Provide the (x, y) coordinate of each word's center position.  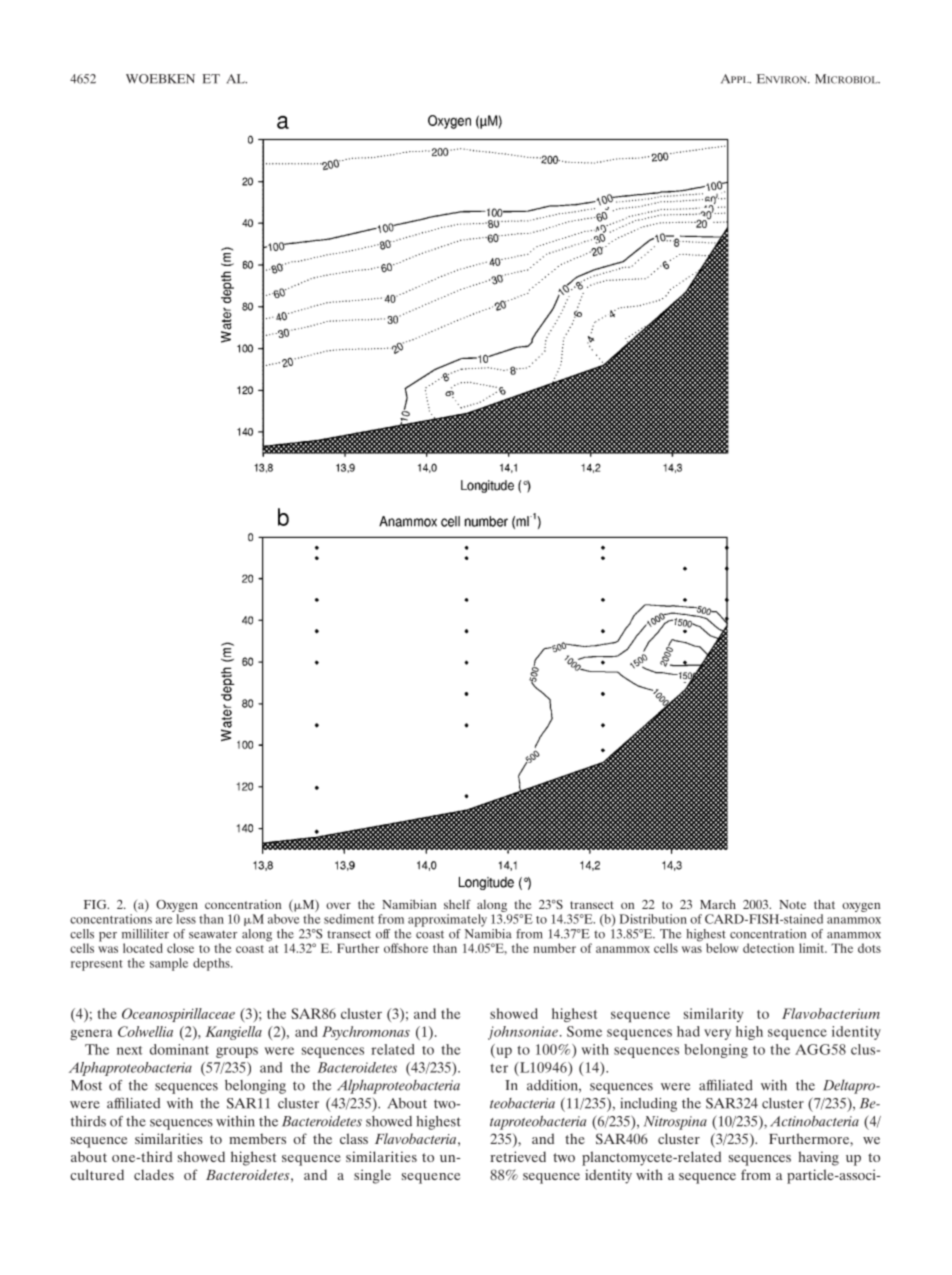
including (648, 1105)
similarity (713, 1015)
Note (792, 904)
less (186, 919)
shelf (457, 904)
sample (169, 964)
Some (584, 1031)
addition (553, 1086)
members (257, 1138)
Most (86, 1085)
